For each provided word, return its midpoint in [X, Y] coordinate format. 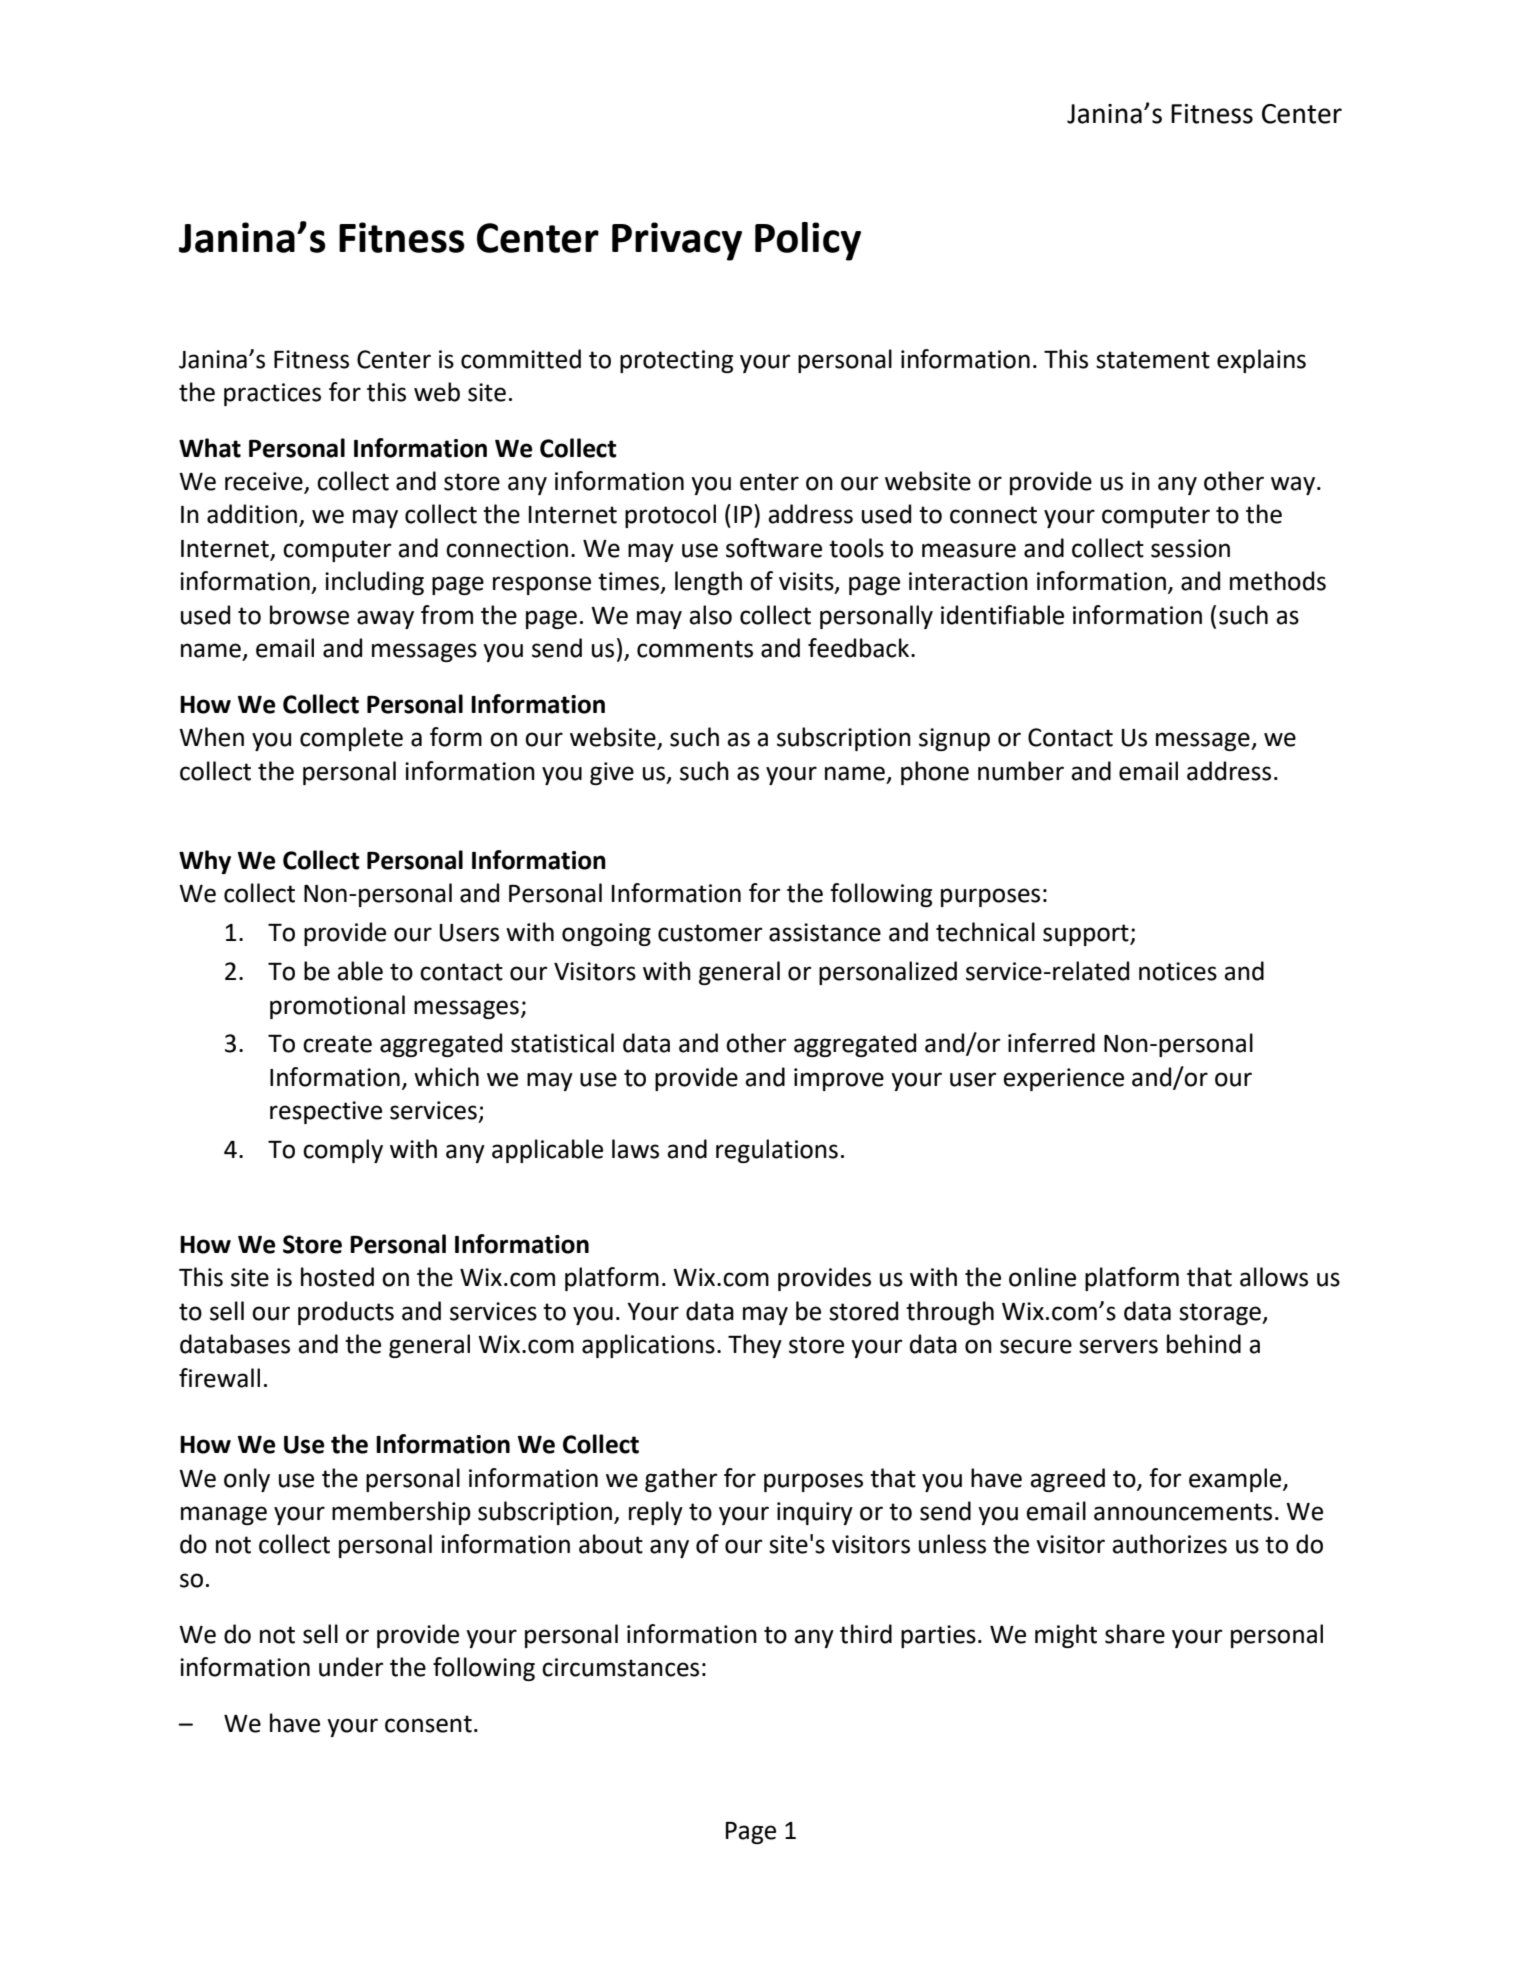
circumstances [620, 1667]
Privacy [677, 241]
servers [1118, 1346]
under [351, 1667]
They [755, 1346]
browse [309, 615]
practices [272, 394]
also [710, 615]
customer [710, 933]
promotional [337, 1007]
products [346, 1313]
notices [1178, 971]
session [1190, 548]
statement [1153, 360]
